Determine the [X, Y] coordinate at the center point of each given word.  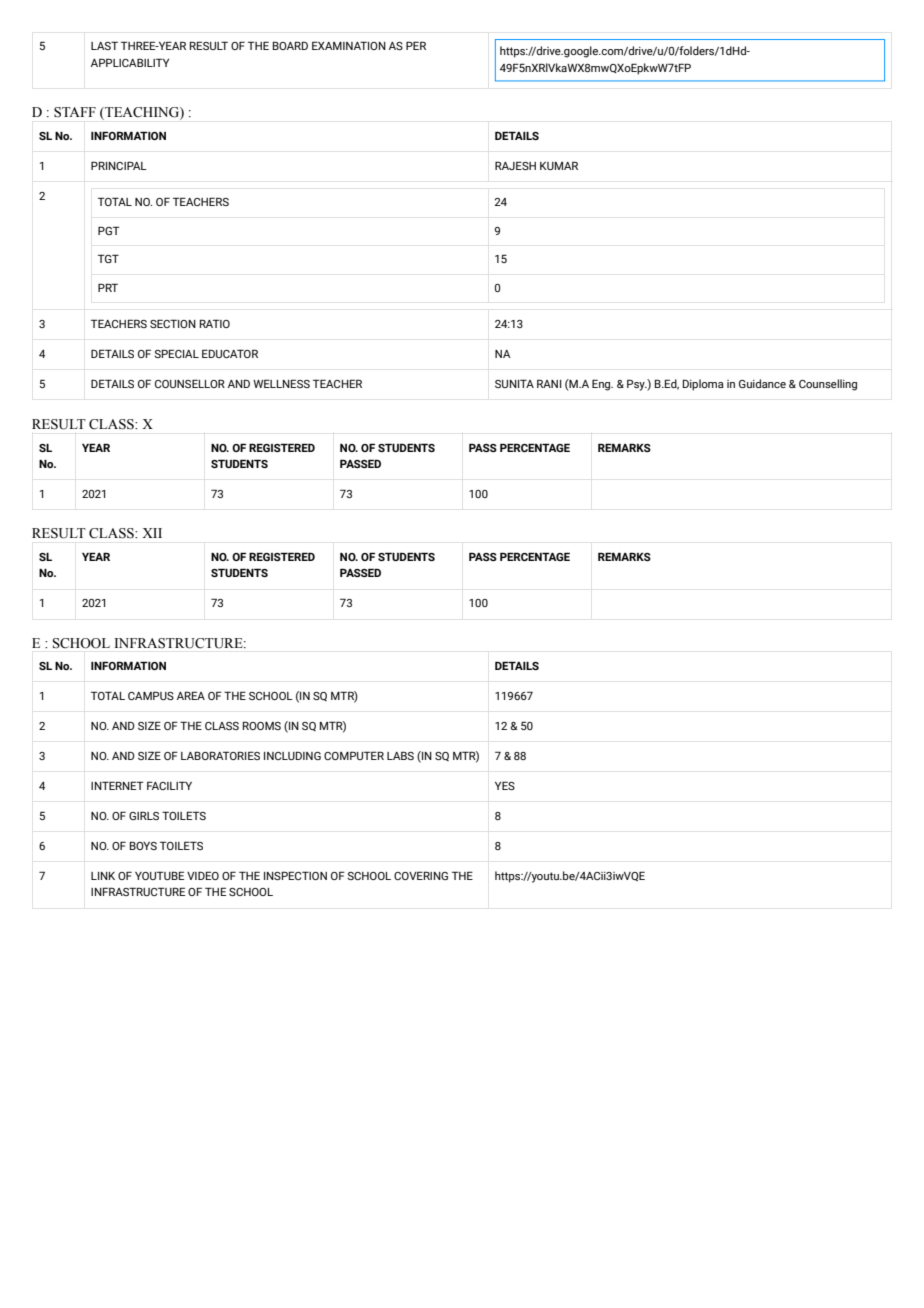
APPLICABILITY [130, 62]
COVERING [421, 875]
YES [505, 785]
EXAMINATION [349, 45]
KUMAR [559, 165]
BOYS [143, 845]
